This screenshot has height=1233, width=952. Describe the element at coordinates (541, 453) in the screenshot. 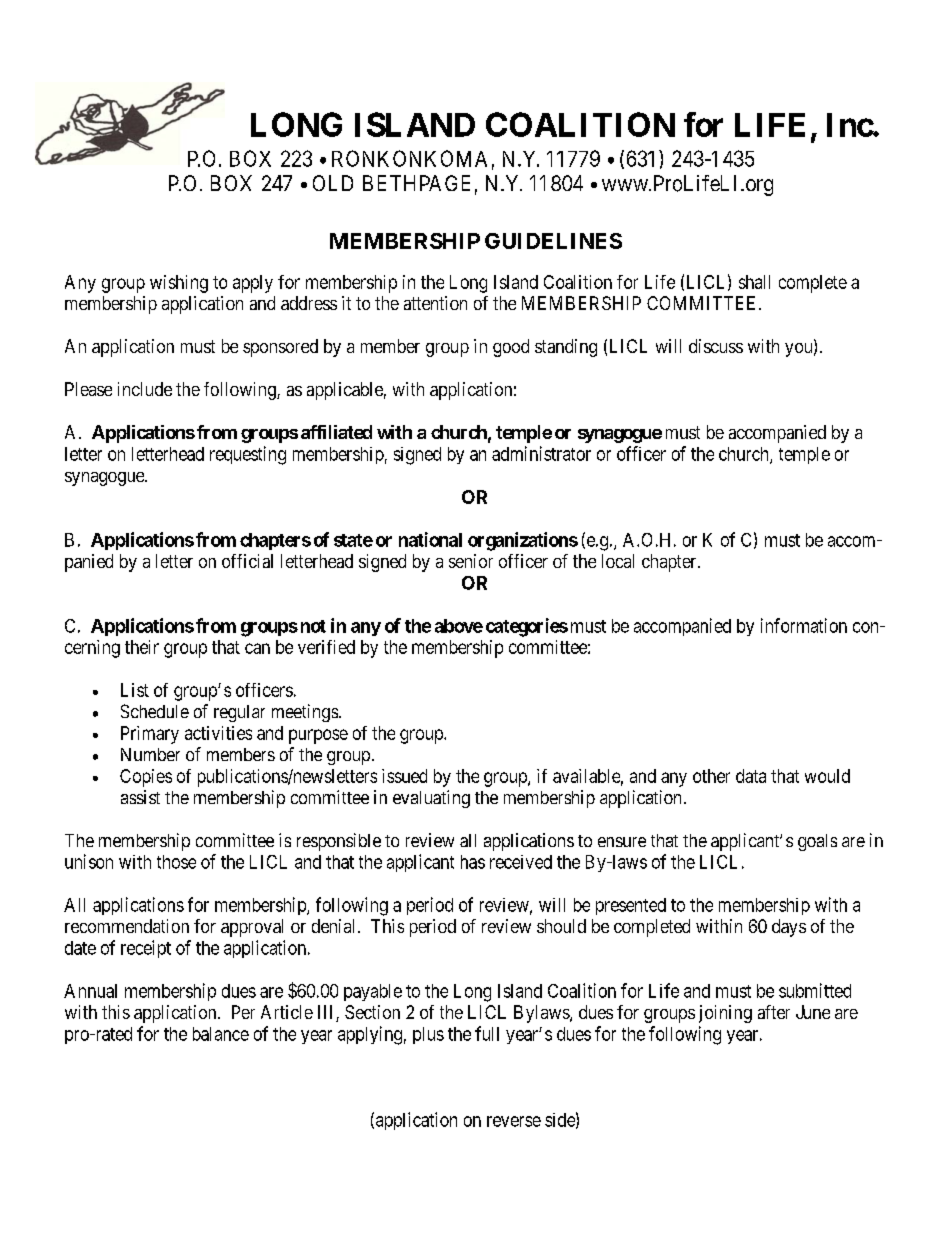

I see `administrator` at that location.
